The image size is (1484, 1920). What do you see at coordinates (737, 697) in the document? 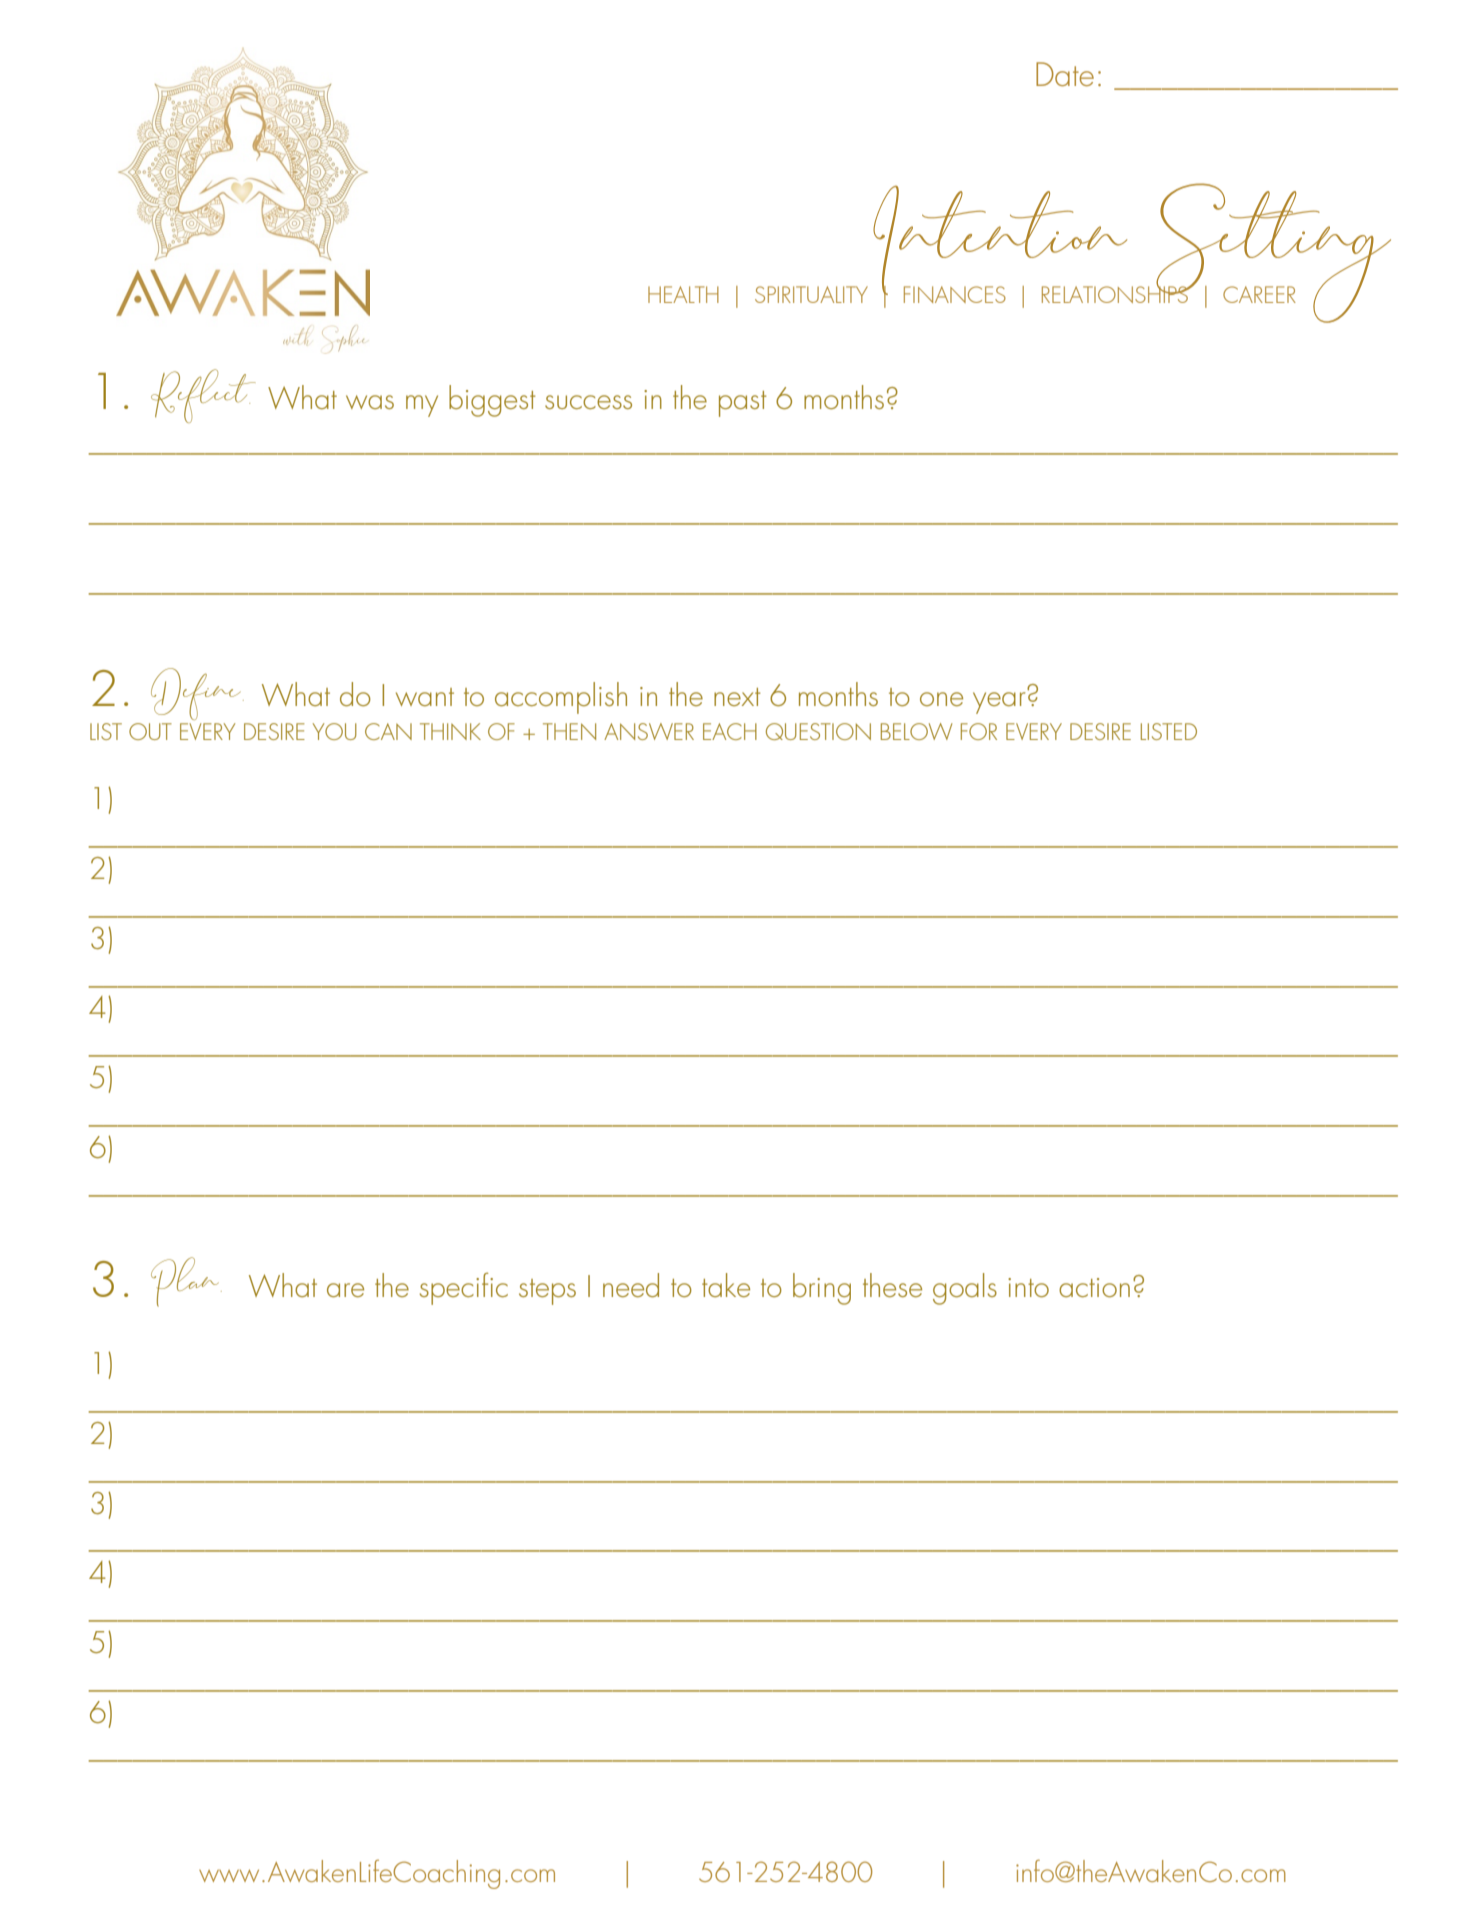
I see `next` at bounding box center [737, 697].
